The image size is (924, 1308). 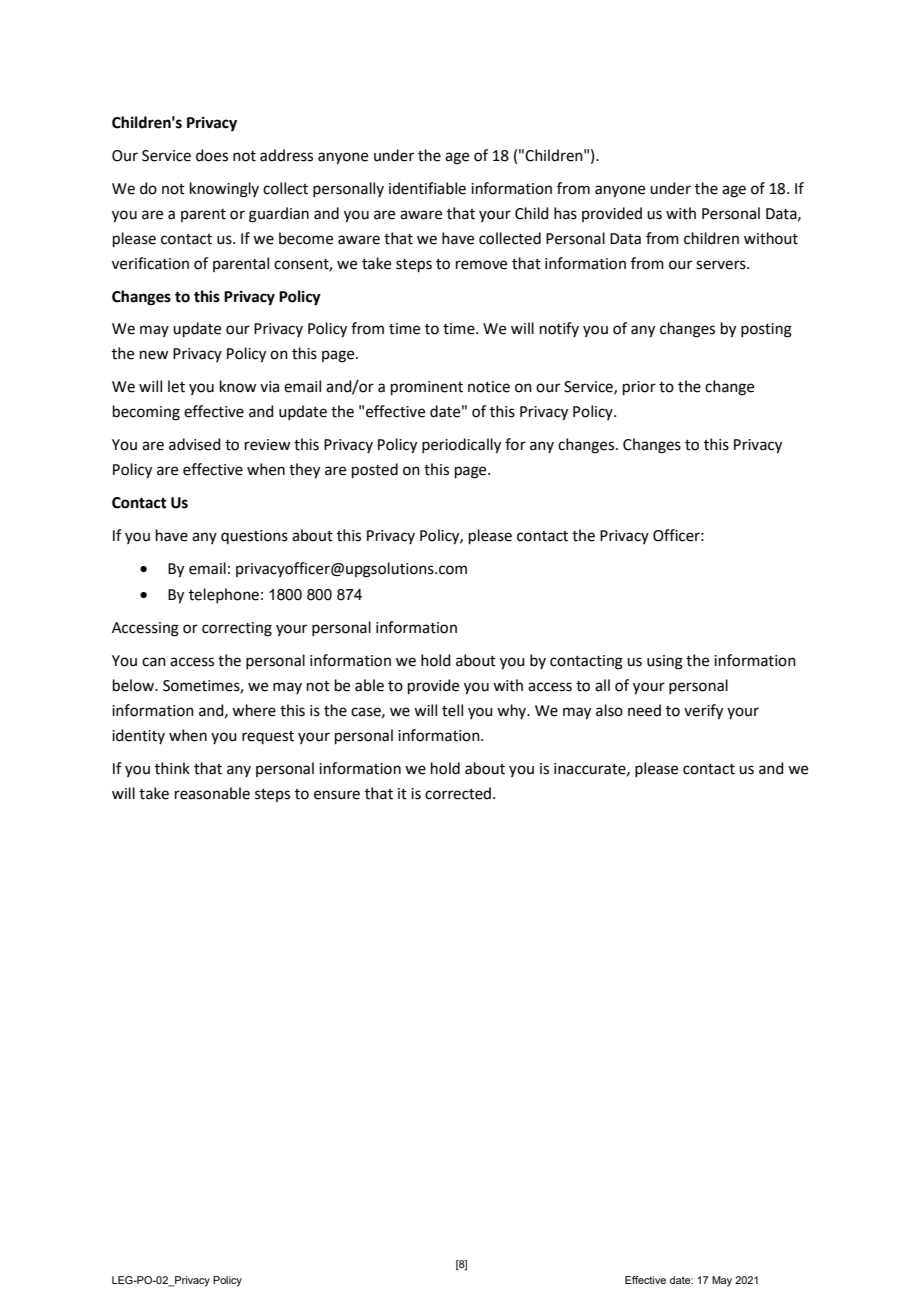 I want to click on does, so click(x=212, y=155).
